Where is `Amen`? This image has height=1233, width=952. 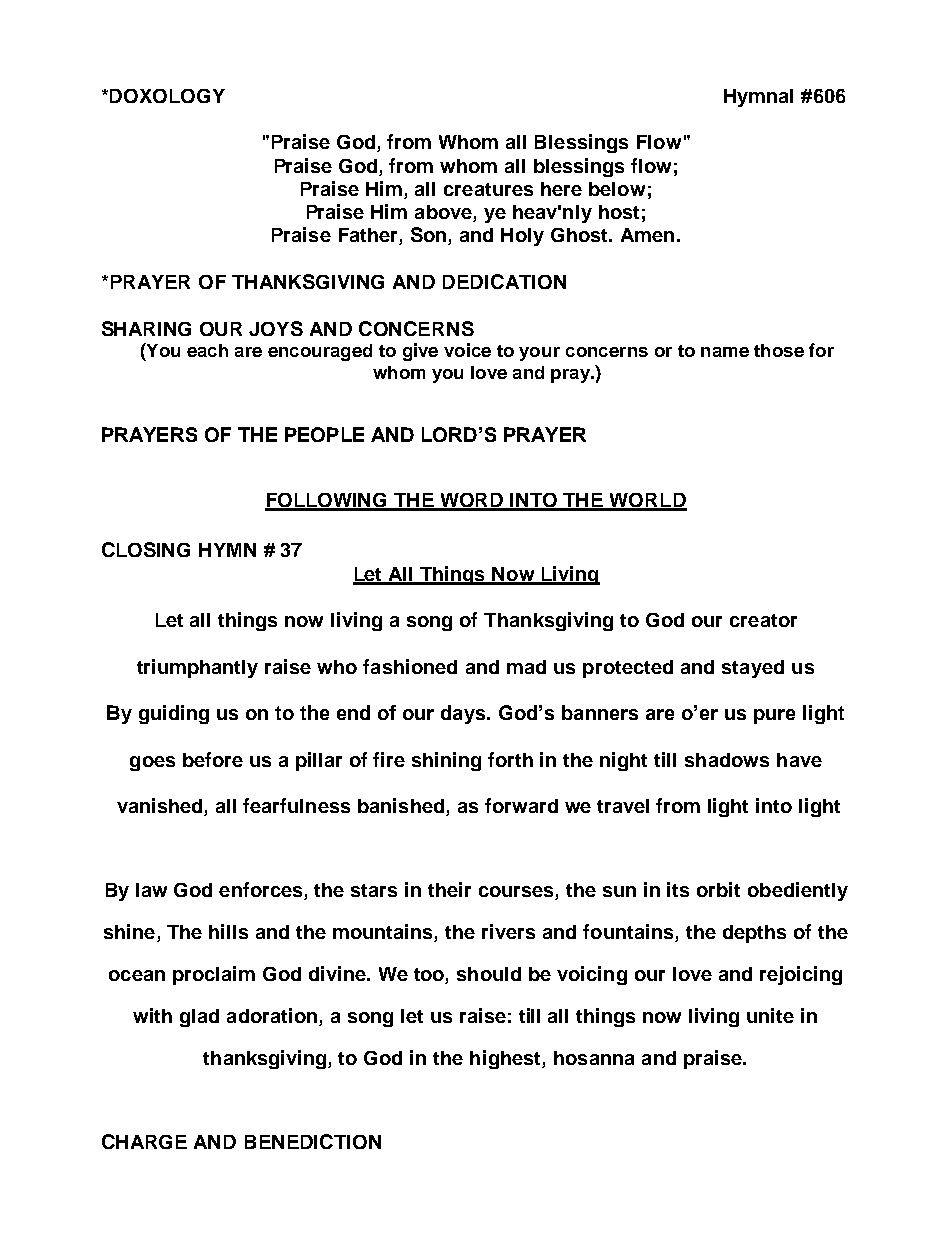
Amen is located at coordinates (647, 235).
